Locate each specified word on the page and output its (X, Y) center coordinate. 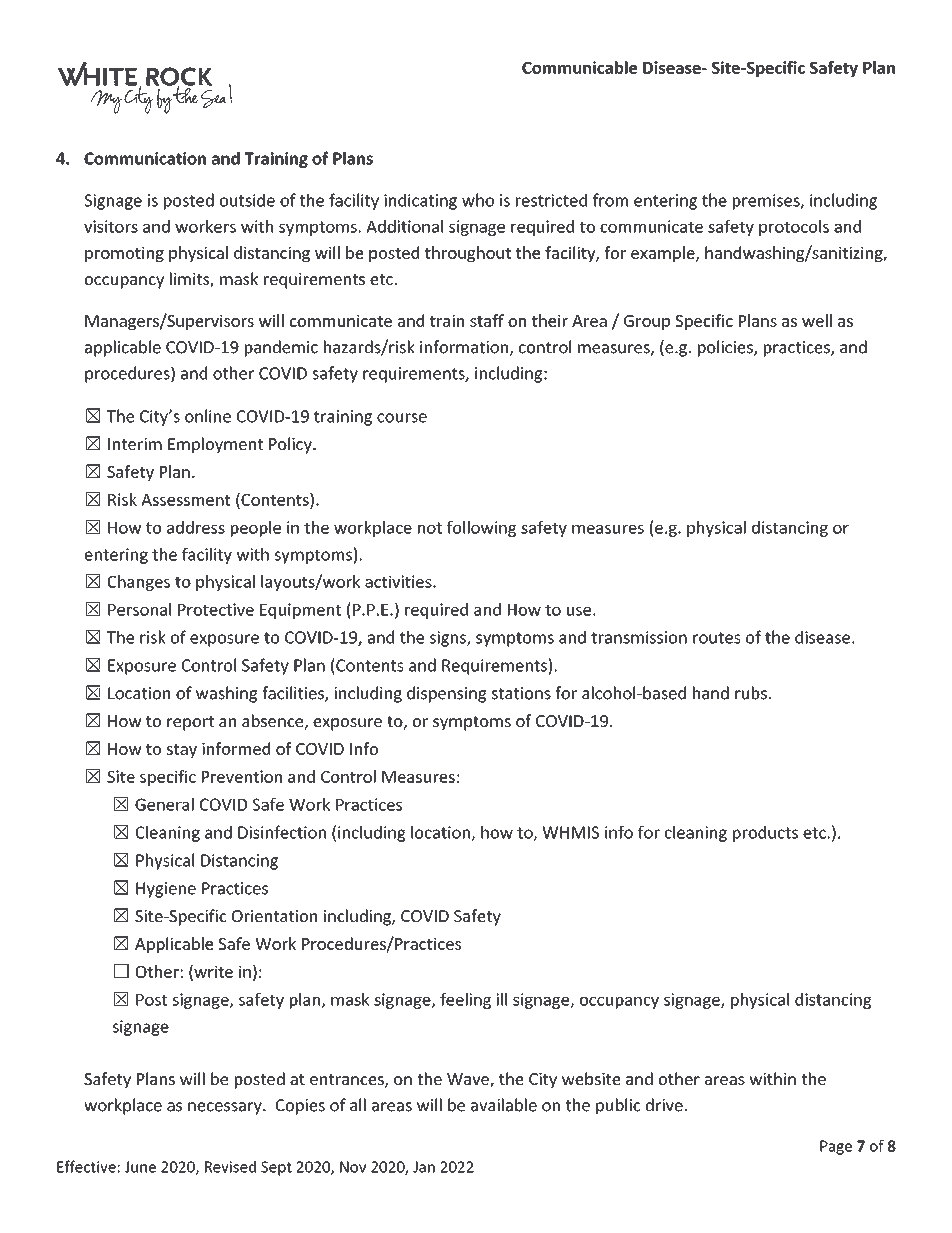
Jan (424, 1167)
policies (726, 348)
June (140, 1167)
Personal (139, 609)
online (208, 416)
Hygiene (166, 890)
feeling (465, 1001)
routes (717, 638)
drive (665, 1105)
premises (767, 202)
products (765, 834)
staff (487, 320)
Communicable (579, 67)
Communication (145, 158)
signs (449, 639)
